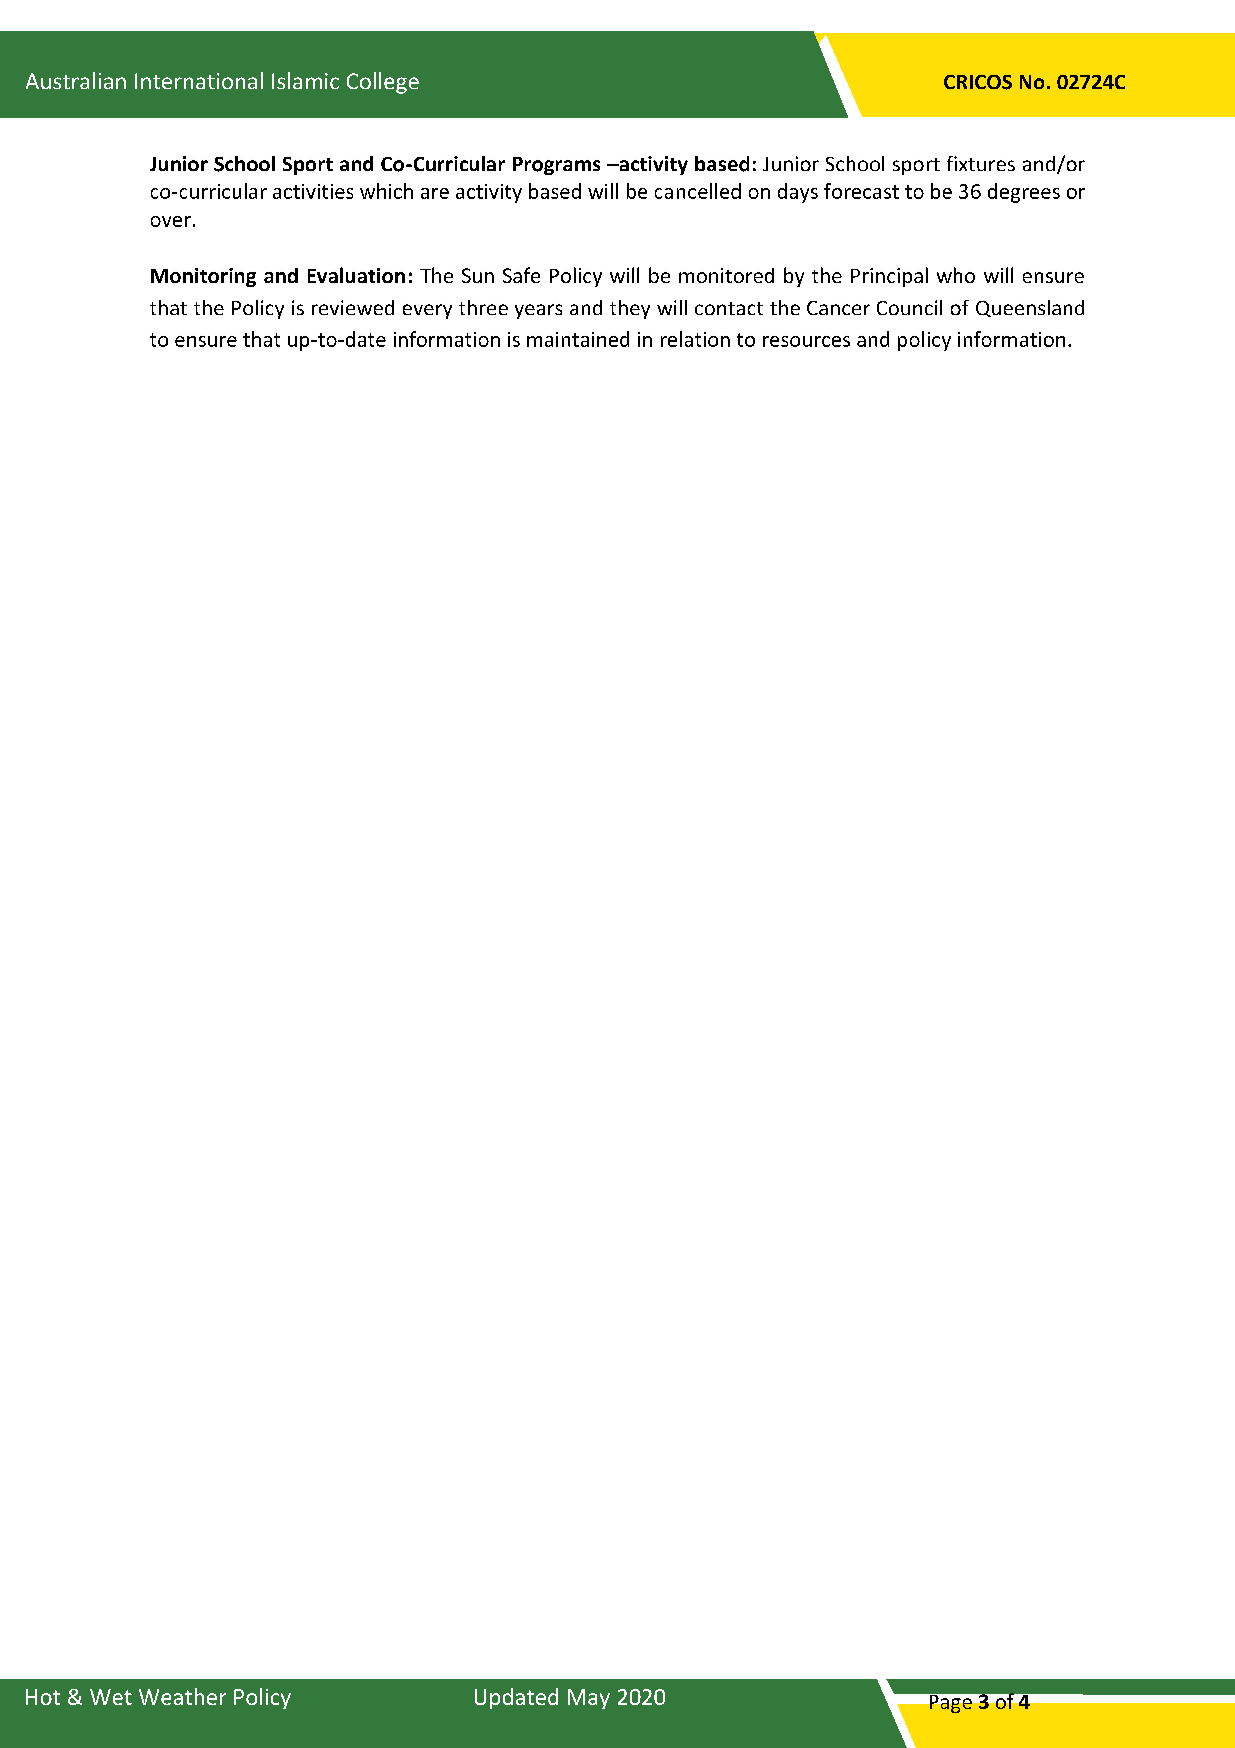  I want to click on maintained, so click(578, 339).
